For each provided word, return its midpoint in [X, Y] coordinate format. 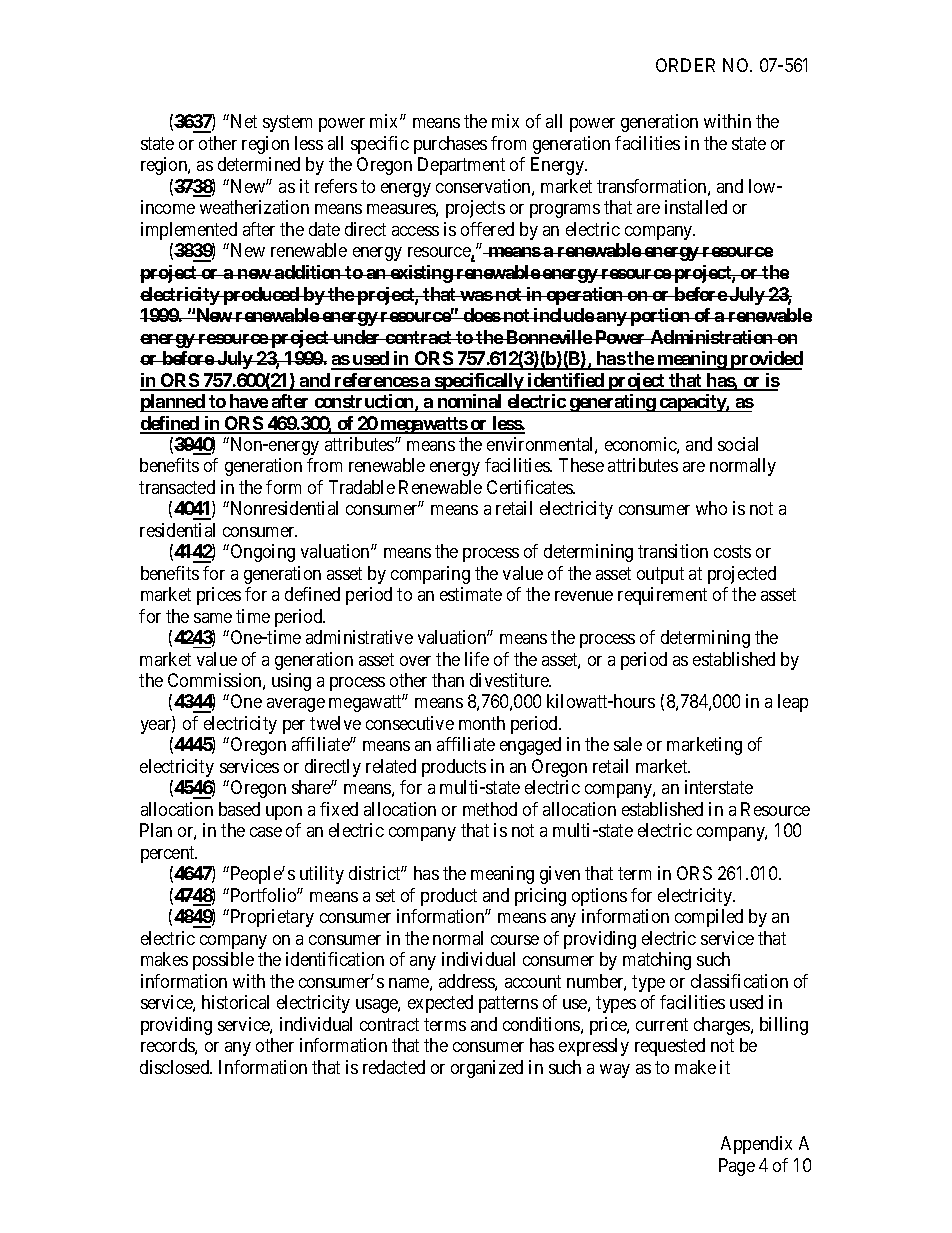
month [482, 723]
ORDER [685, 65]
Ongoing [263, 553]
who [711, 508]
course [515, 940]
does [481, 315]
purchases [450, 145]
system [287, 124]
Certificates [530, 487]
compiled [709, 918]
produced [261, 296]
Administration [711, 337]
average [296, 705]
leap [793, 703]
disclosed [176, 1067]
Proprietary [271, 918]
